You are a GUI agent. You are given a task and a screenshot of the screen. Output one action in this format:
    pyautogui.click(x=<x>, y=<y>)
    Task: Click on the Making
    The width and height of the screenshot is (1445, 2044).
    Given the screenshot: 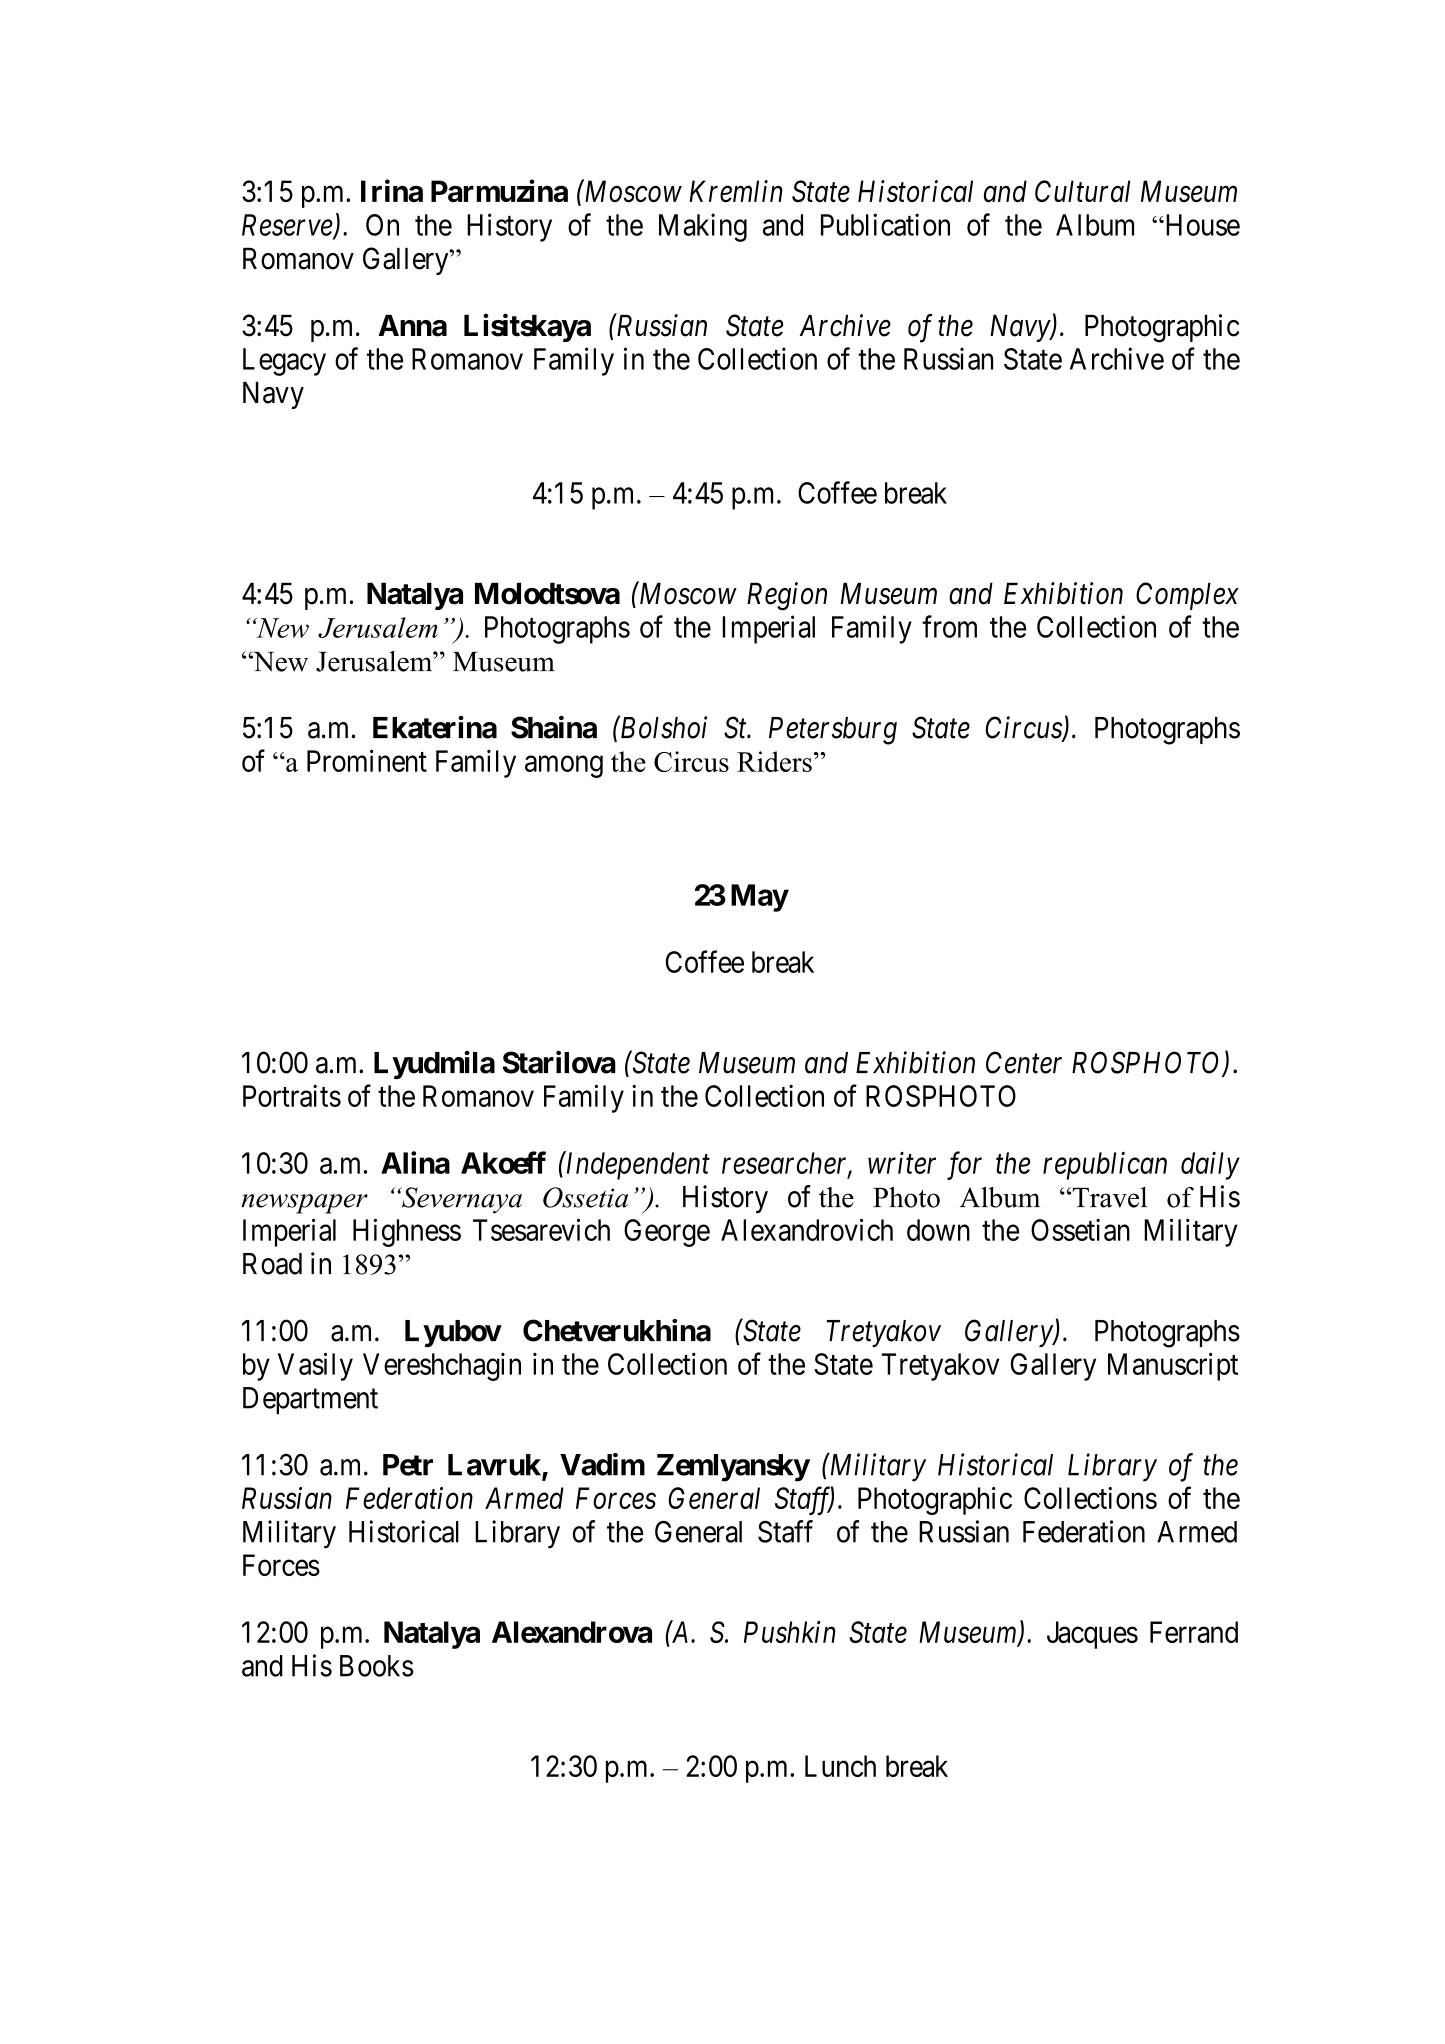 What is the action you would take?
    pyautogui.click(x=703, y=227)
